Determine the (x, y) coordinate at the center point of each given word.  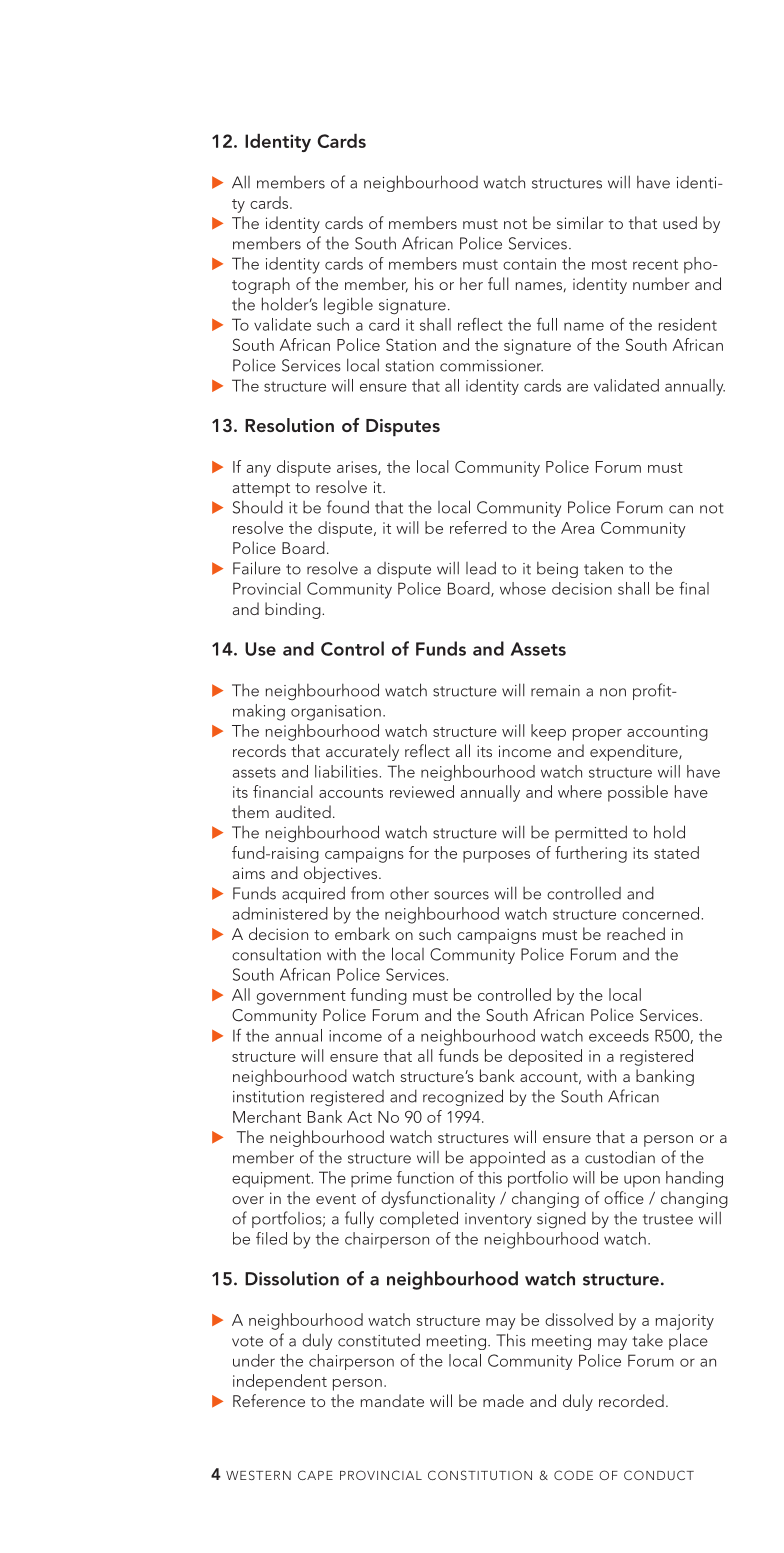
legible (348, 305)
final (694, 588)
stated (676, 852)
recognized (463, 1097)
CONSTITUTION (480, 1475)
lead (481, 568)
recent (655, 264)
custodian (620, 1157)
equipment (272, 1180)
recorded (631, 1400)
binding (294, 610)
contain (529, 264)
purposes (496, 857)
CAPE (315, 1475)
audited (303, 811)
